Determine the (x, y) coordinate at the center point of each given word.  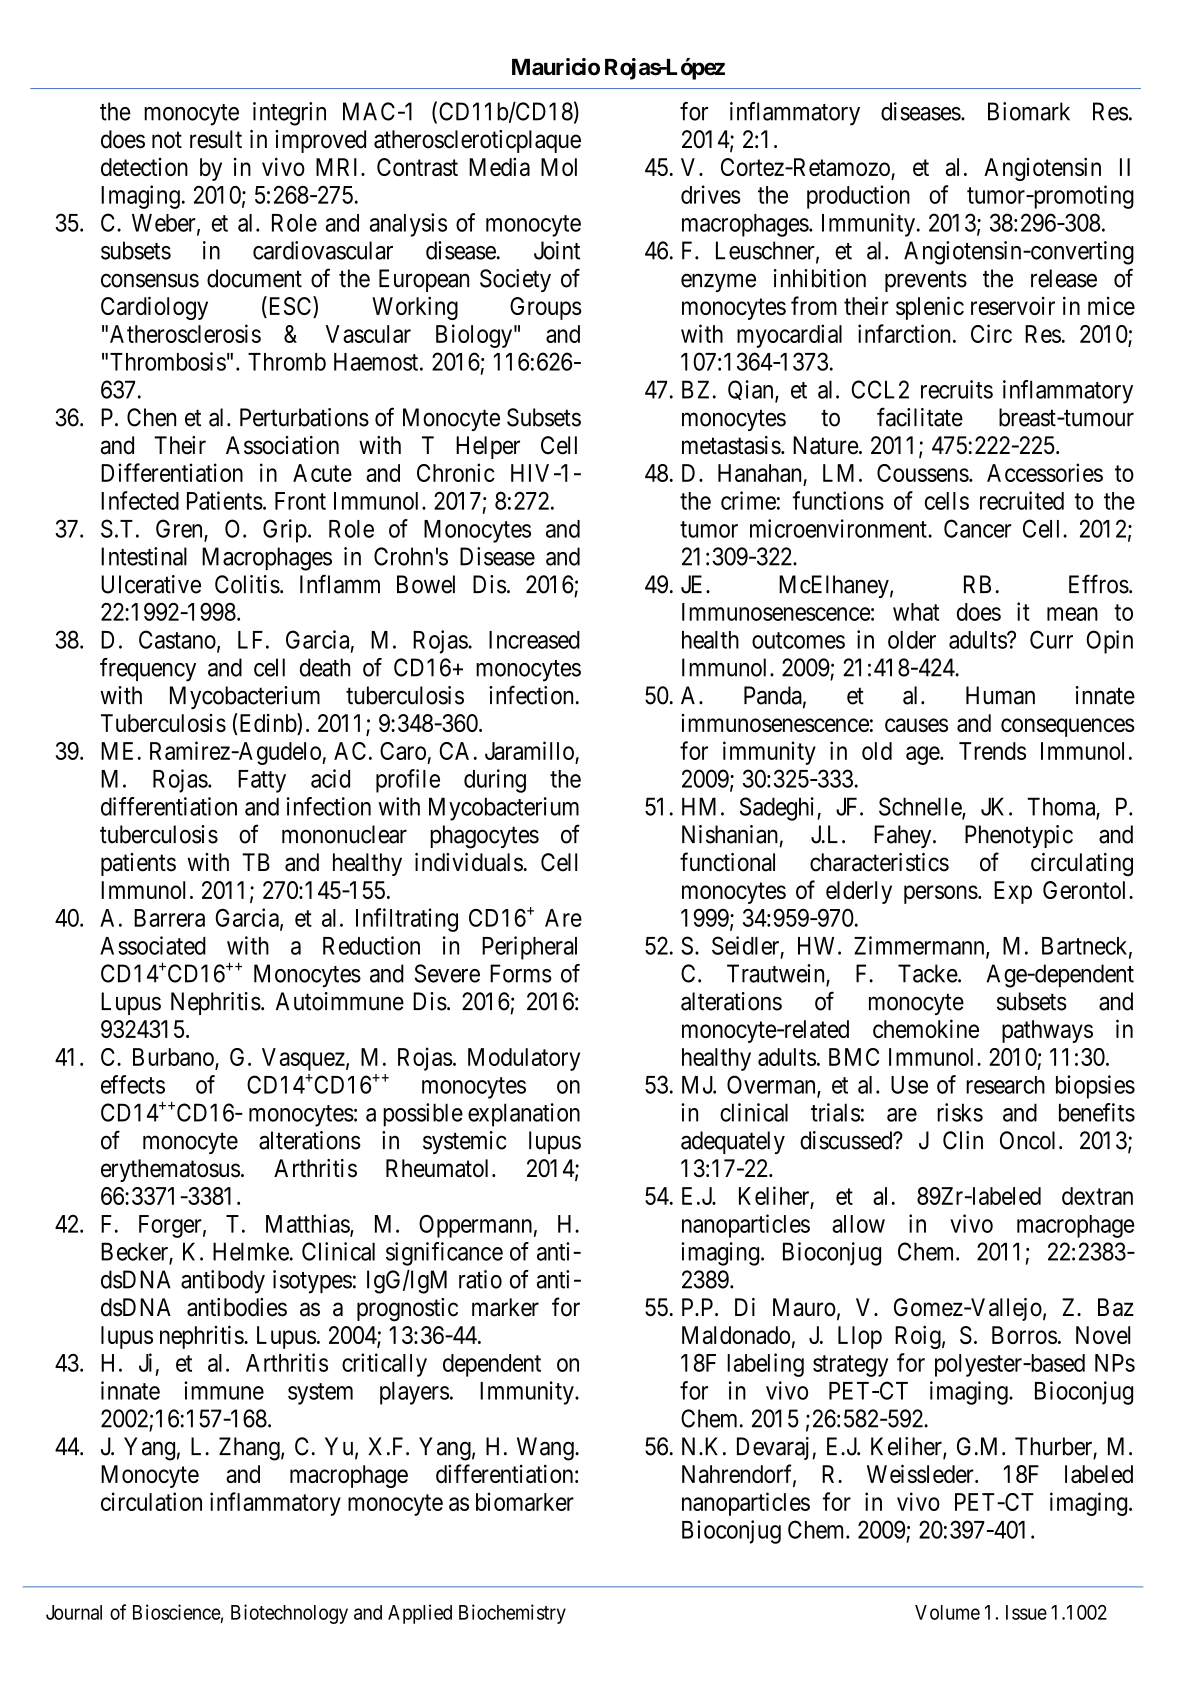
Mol (559, 167)
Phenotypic (1019, 836)
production (858, 197)
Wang (546, 1449)
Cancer (978, 528)
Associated (153, 945)
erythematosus (170, 1170)
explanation (524, 1115)
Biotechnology (289, 1614)
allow (858, 1224)
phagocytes (484, 837)
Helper (488, 447)
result (216, 139)
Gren (180, 529)
